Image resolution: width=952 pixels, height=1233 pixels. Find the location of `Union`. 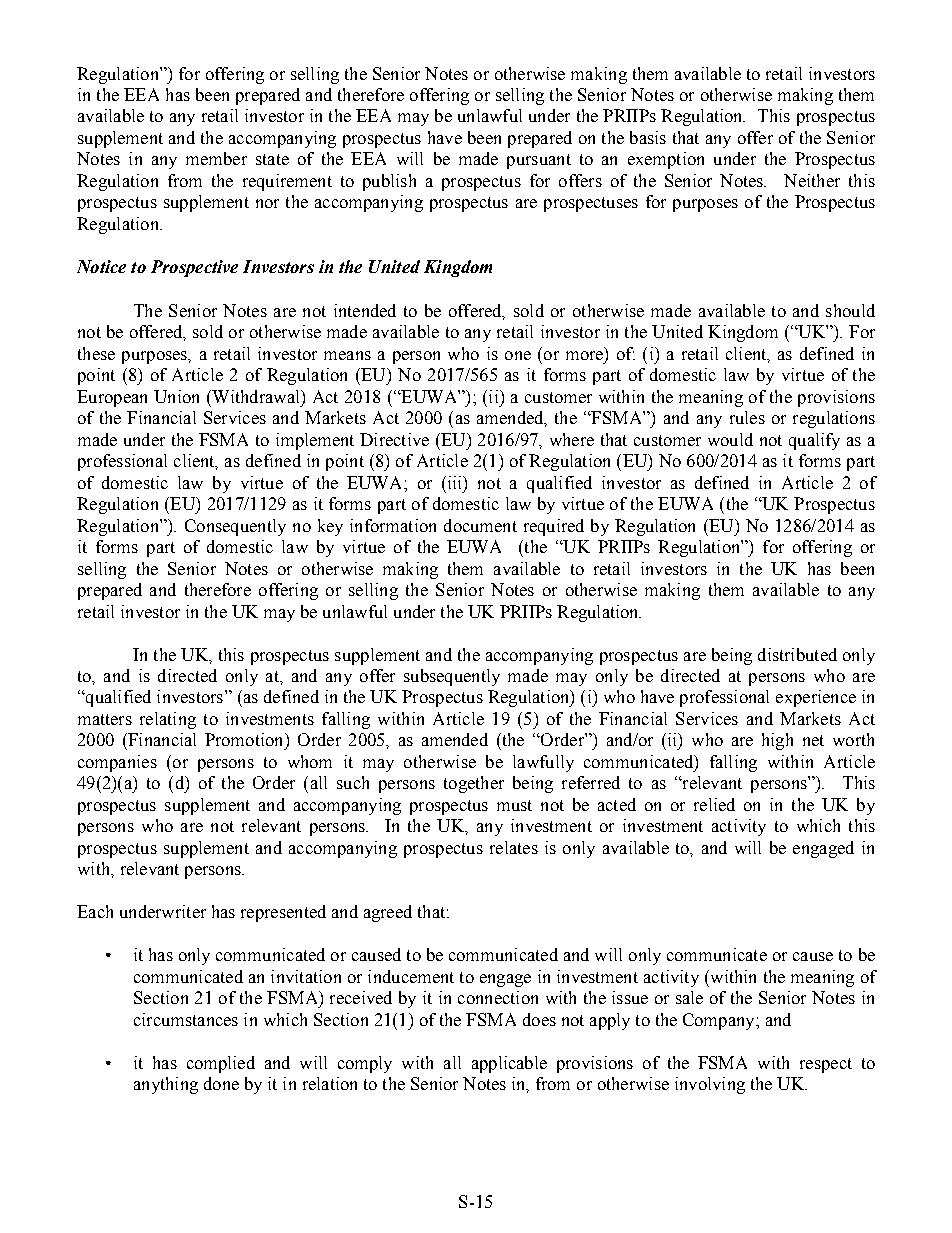

Union is located at coordinates (176, 396).
